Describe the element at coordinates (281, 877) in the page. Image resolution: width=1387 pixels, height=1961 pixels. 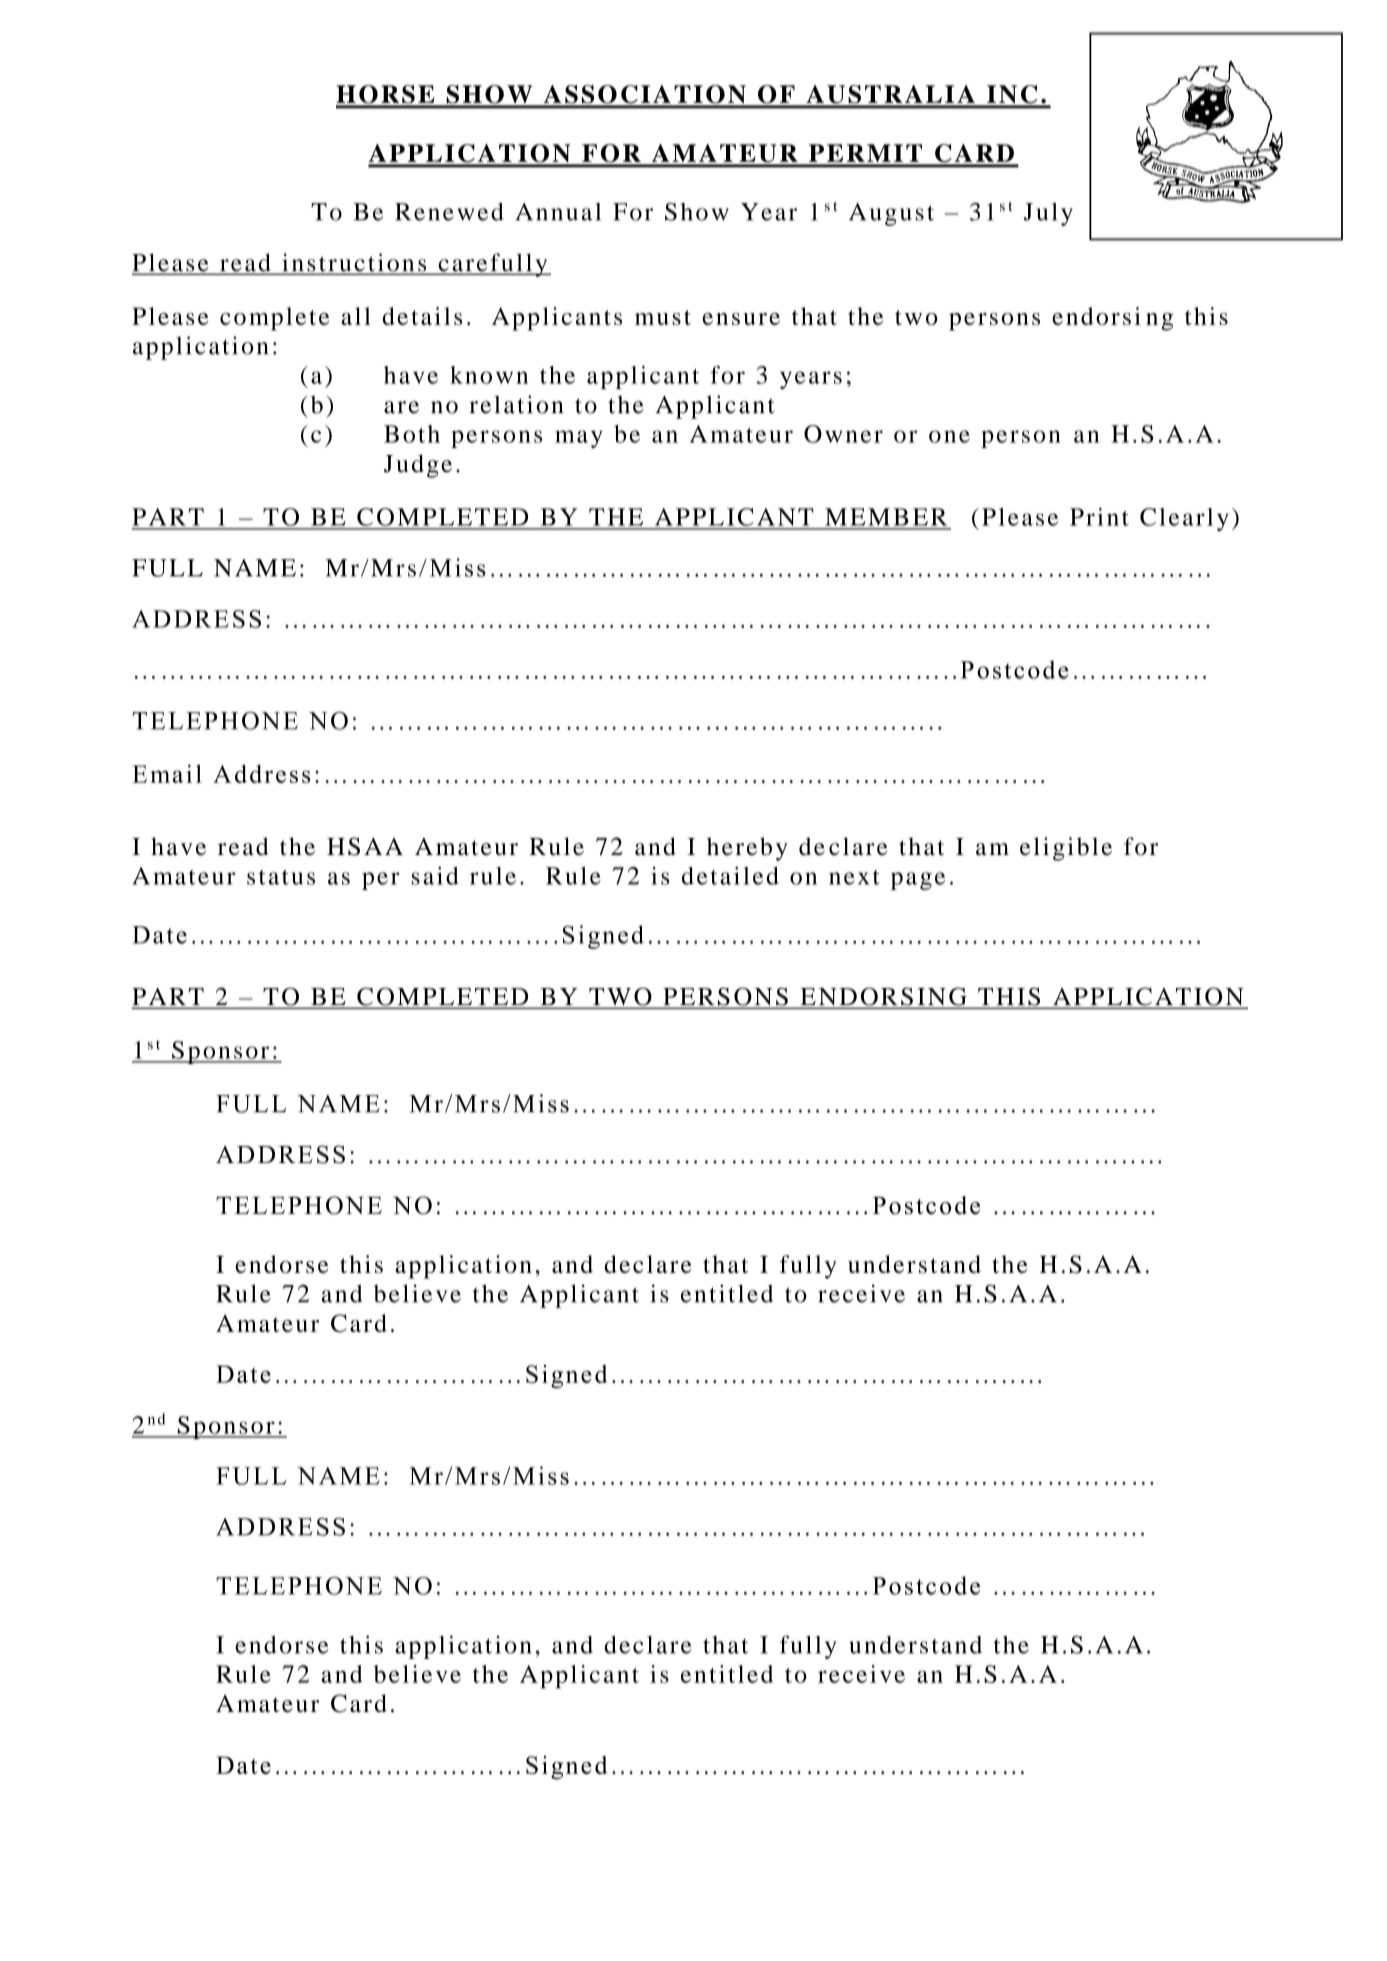
I see `status` at that location.
